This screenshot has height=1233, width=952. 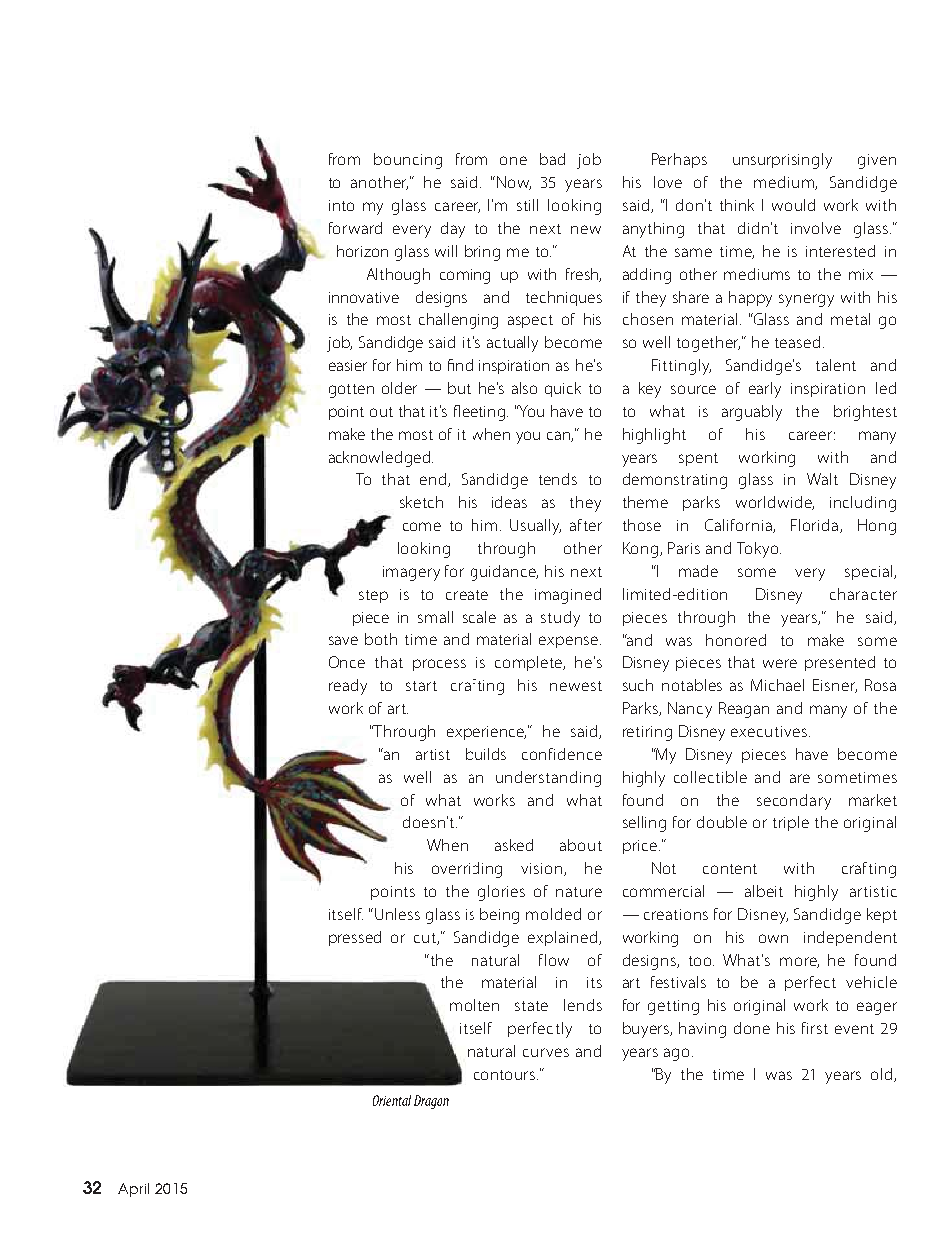 I want to click on also, so click(x=524, y=388).
